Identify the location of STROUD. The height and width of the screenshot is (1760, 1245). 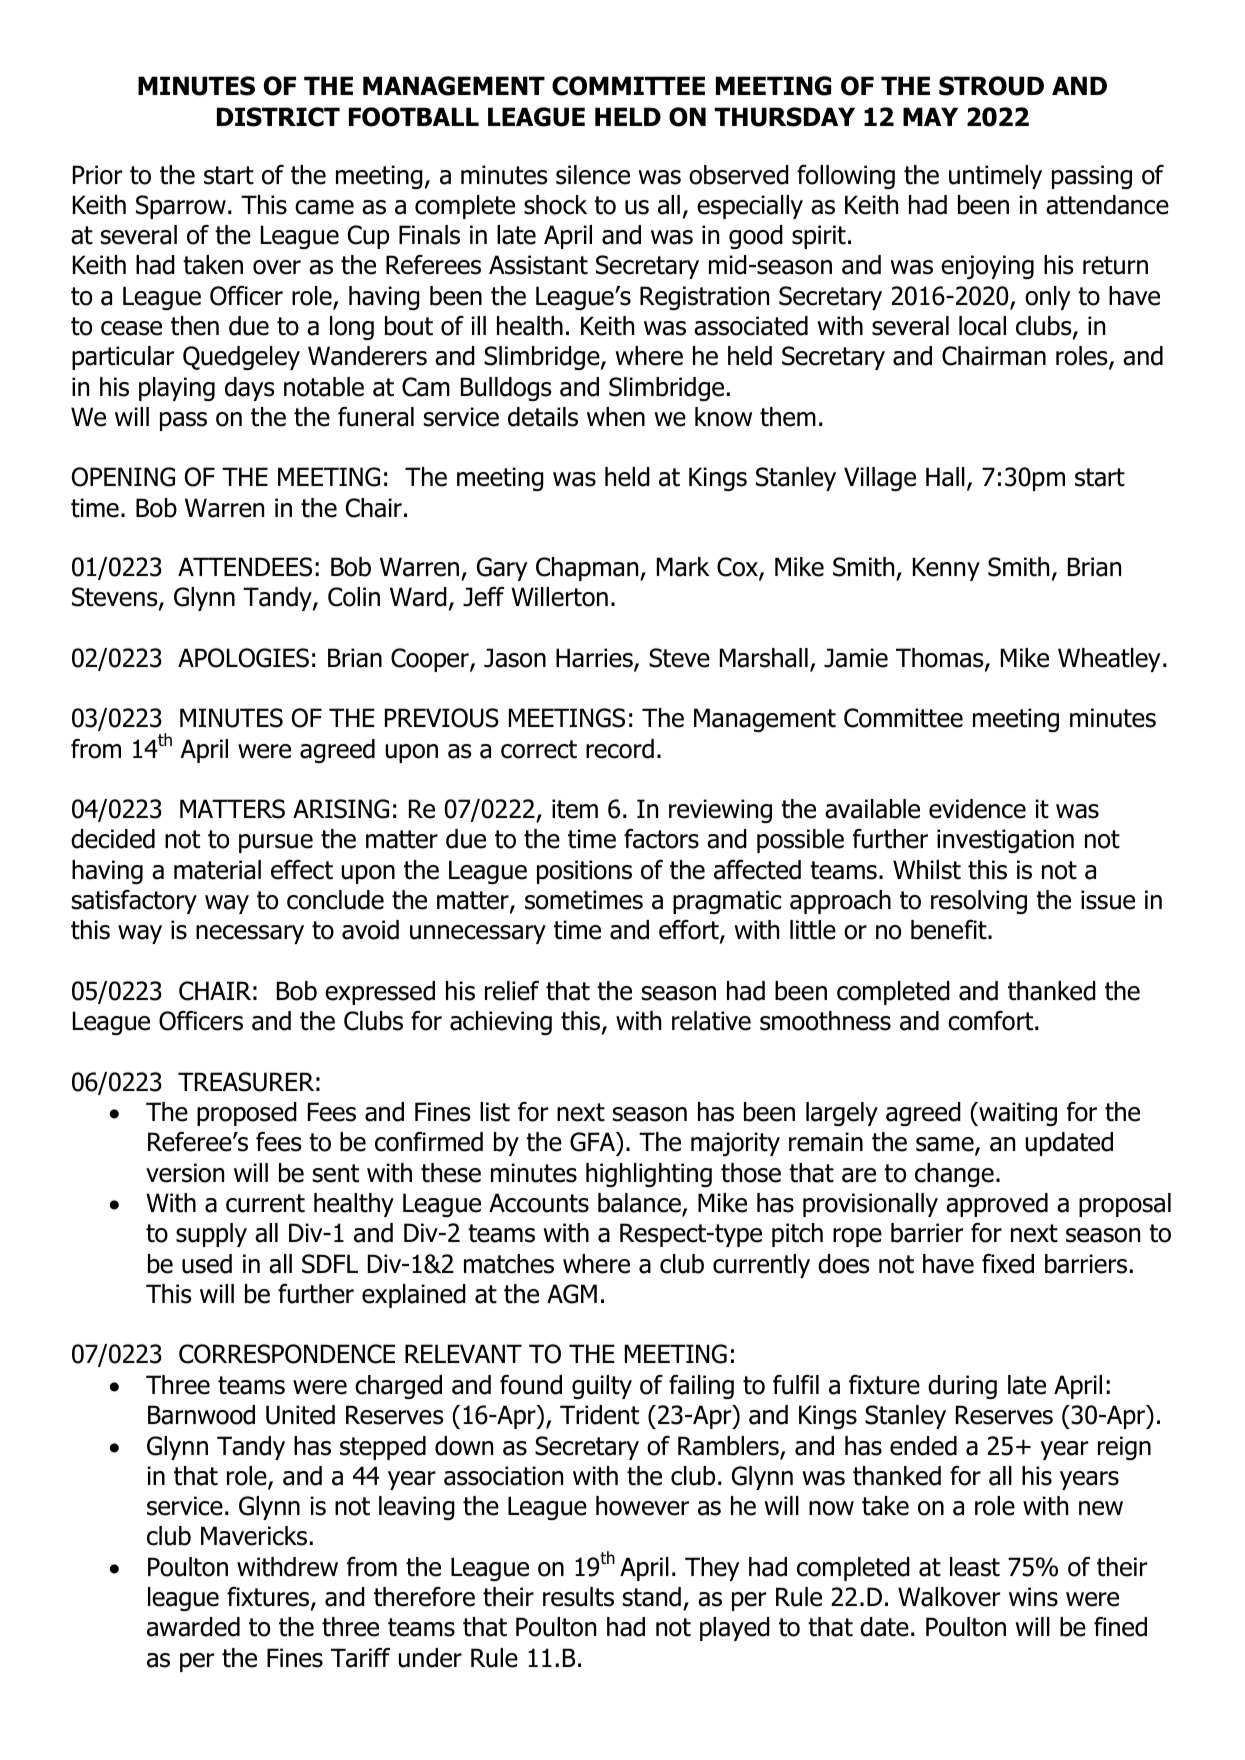
(991, 86).
